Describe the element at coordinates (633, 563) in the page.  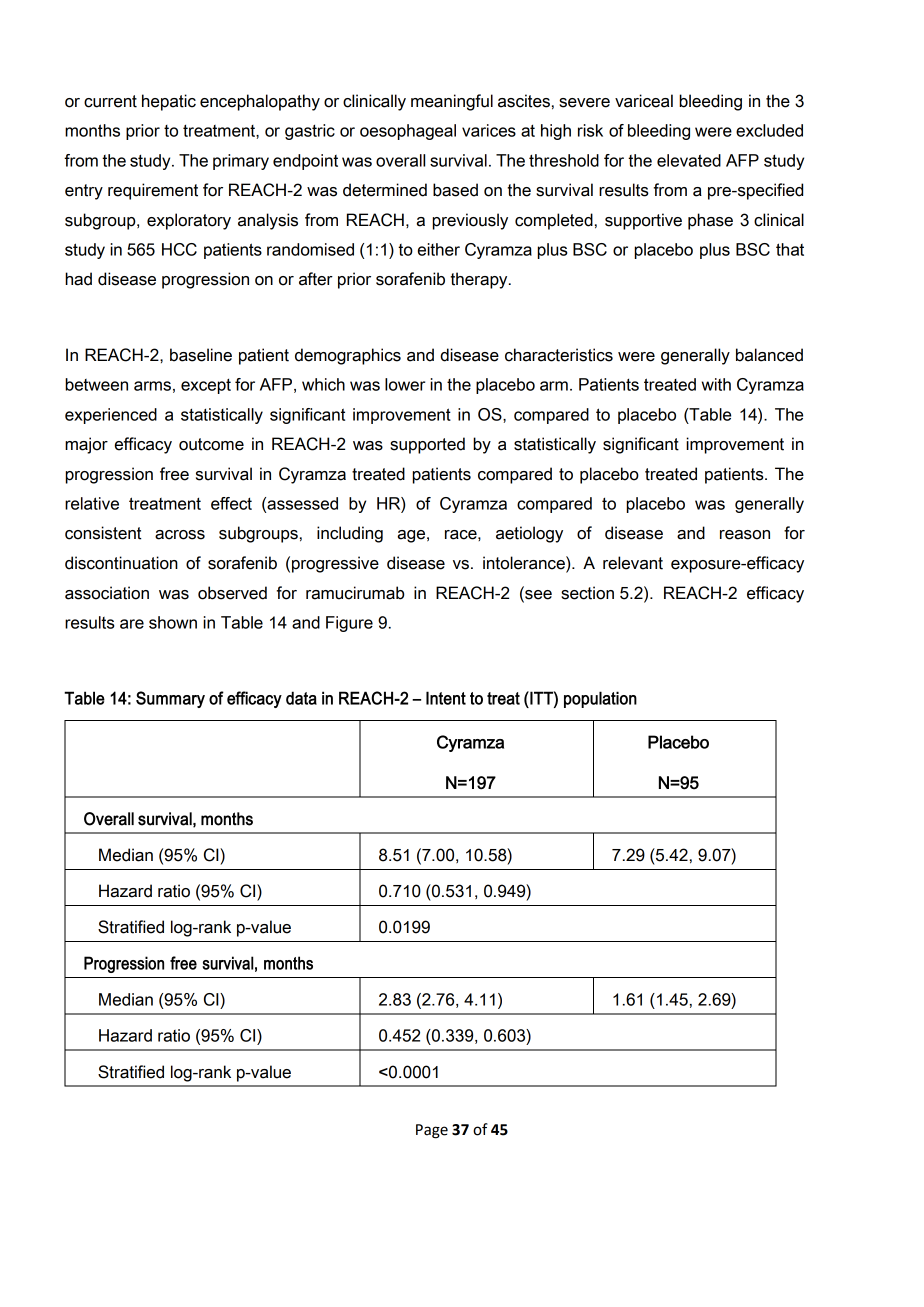
I see `relevant` at that location.
